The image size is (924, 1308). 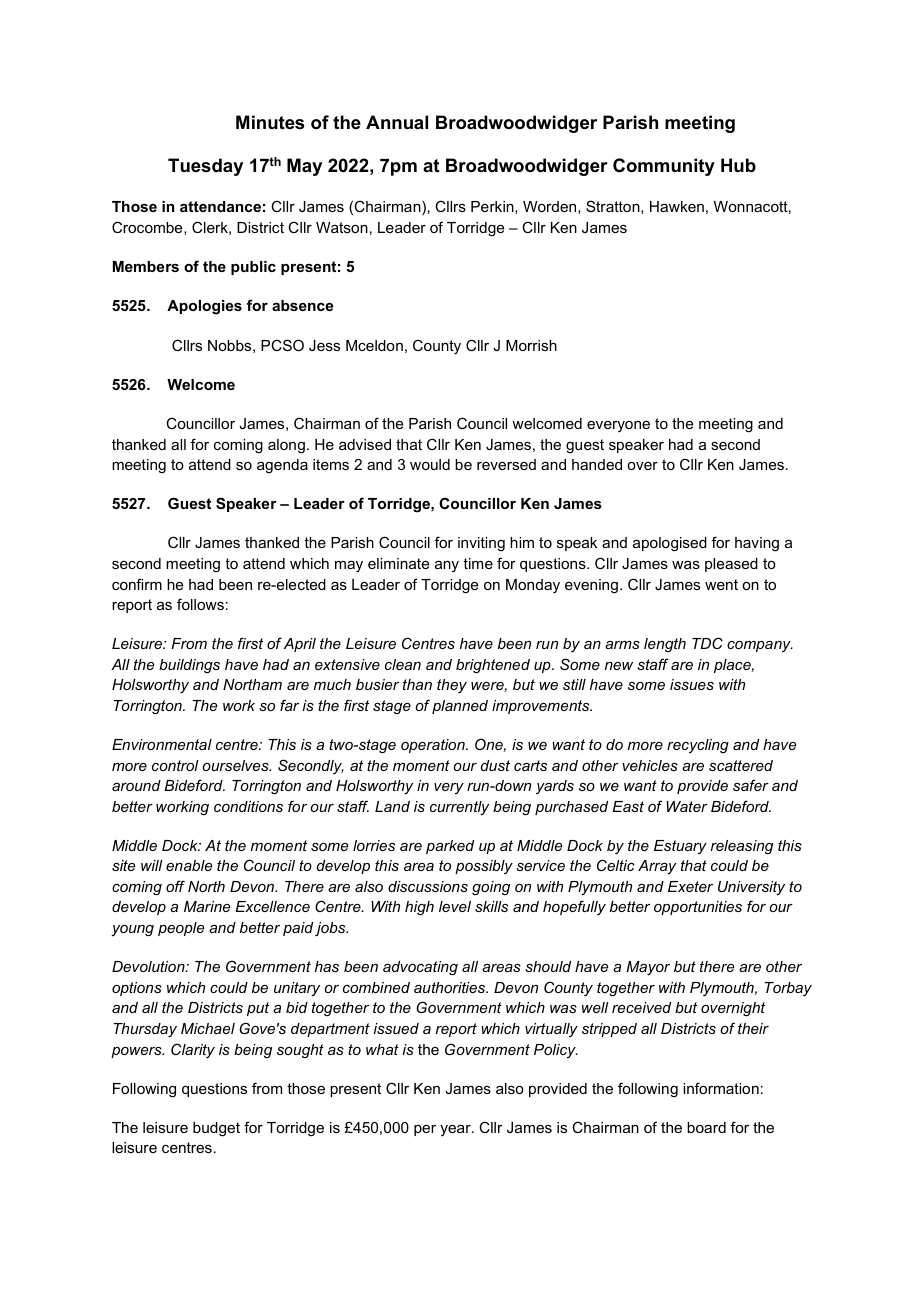 I want to click on handed, so click(x=597, y=464).
